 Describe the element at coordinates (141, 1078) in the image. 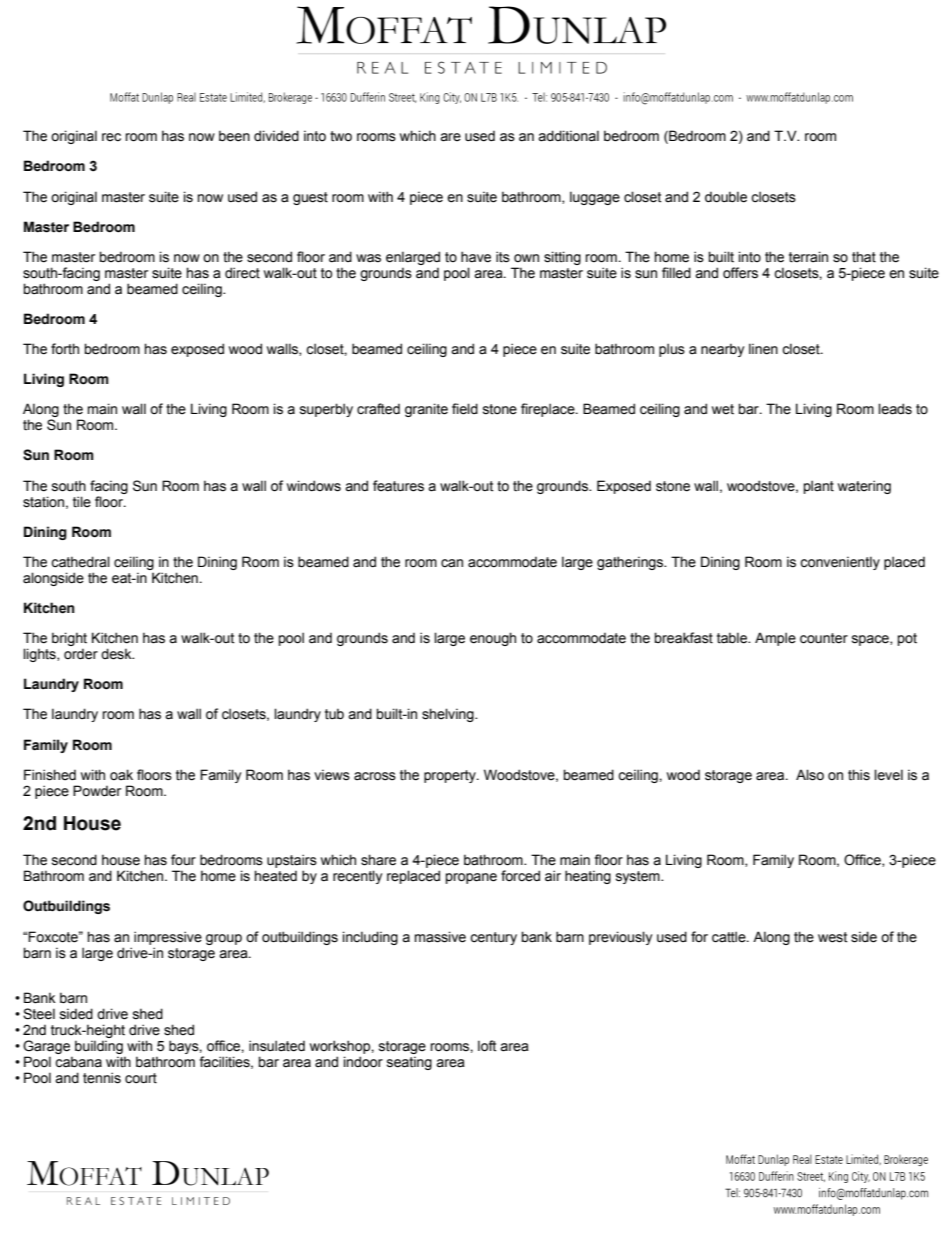

I see `court` at that location.
